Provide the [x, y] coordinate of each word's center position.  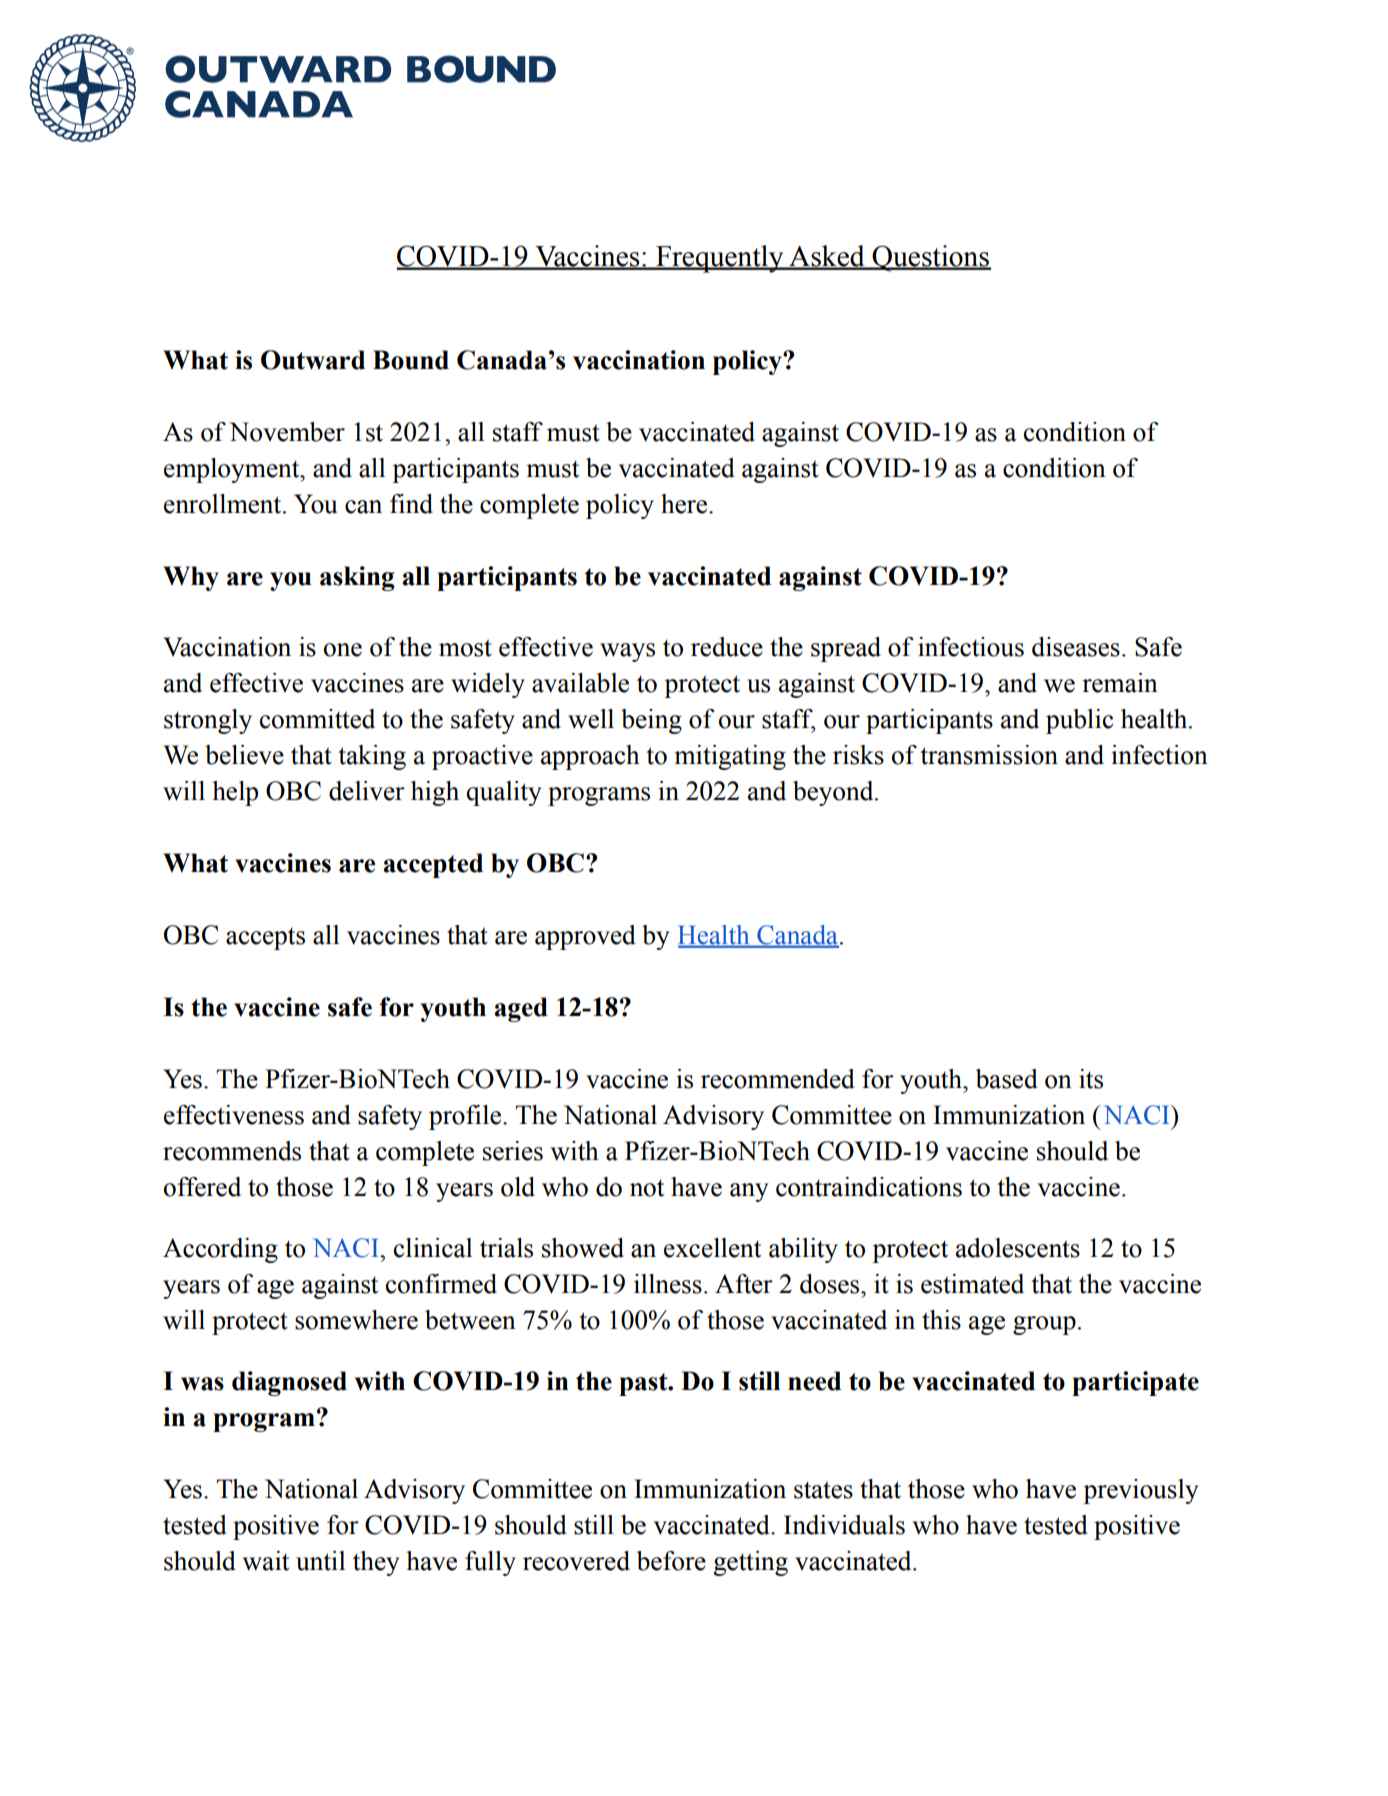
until [320, 1561]
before [671, 1561]
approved [585, 937]
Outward [313, 360]
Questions [930, 258]
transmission [989, 755]
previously [1140, 1491]
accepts [265, 938]
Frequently [720, 259]
